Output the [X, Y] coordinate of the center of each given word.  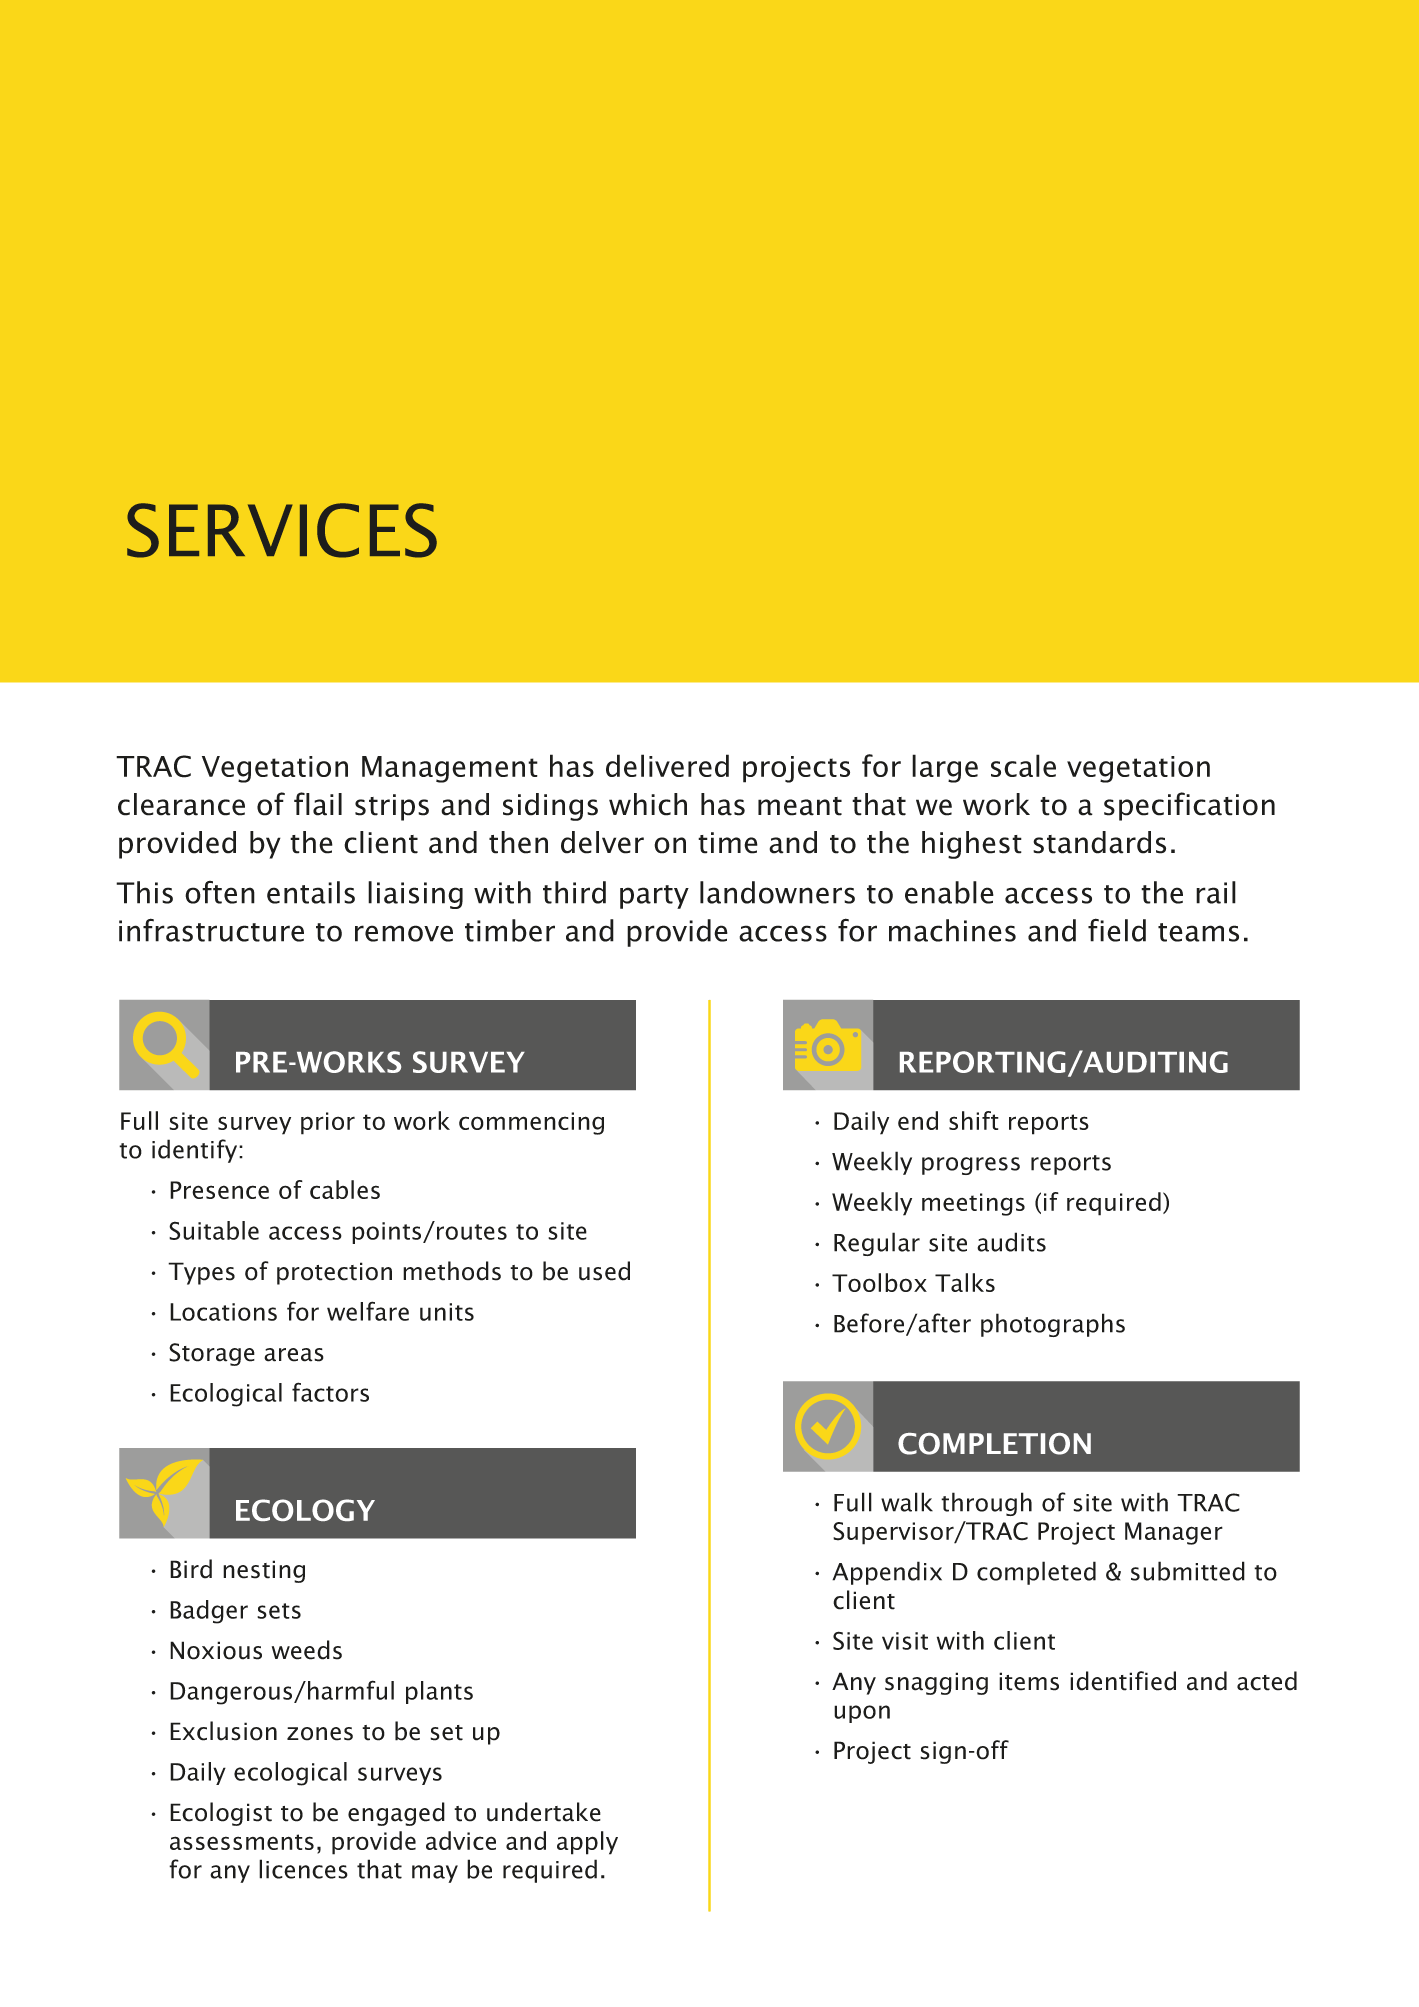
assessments [242, 1842]
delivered [667, 765]
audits [1011, 1242]
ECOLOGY [305, 1510]
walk [907, 1502]
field [1117, 930]
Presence [219, 1190]
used [604, 1271]
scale [1023, 765]
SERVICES [282, 530]
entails [311, 892]
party [654, 897]
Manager [1174, 1533]
